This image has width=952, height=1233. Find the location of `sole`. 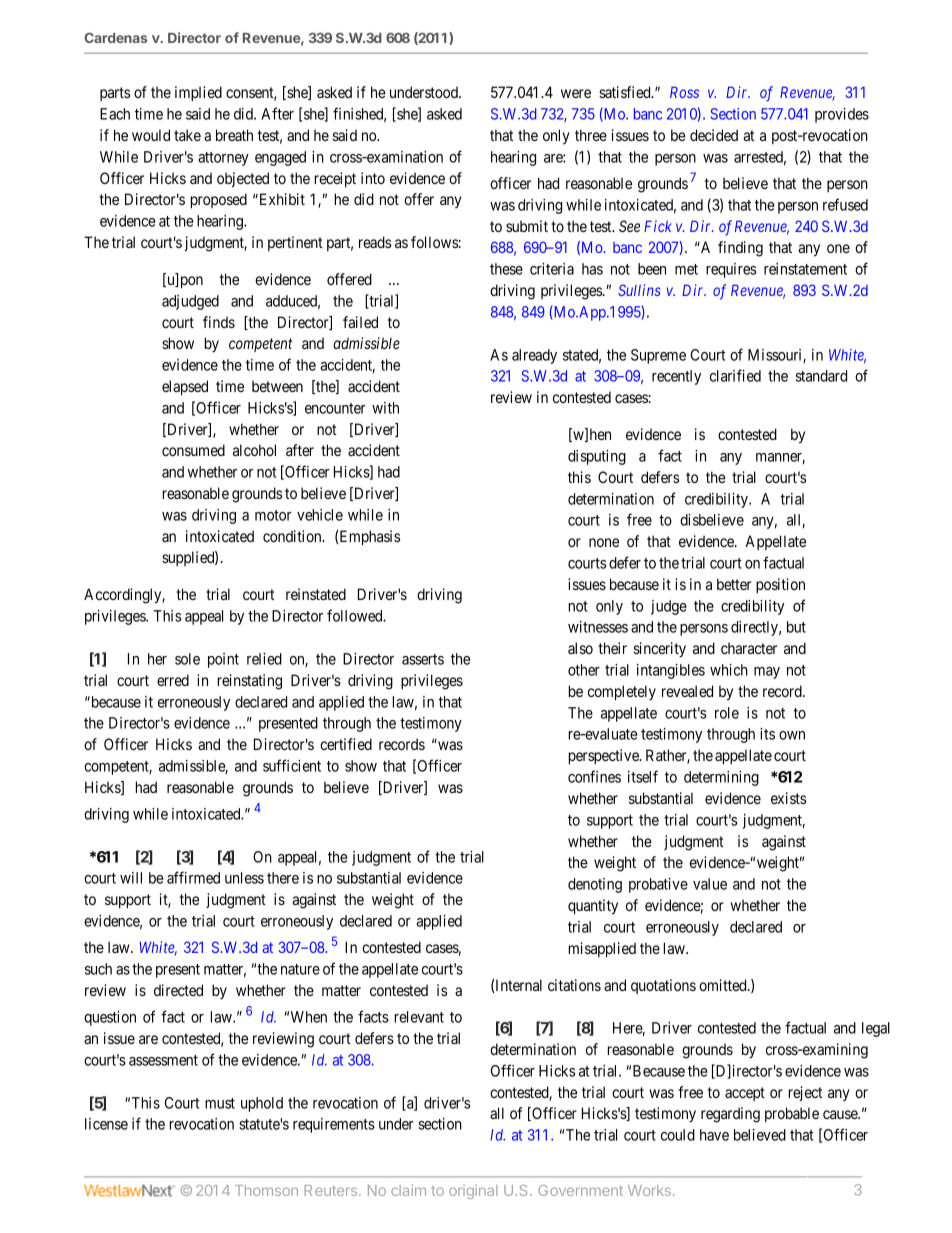

sole is located at coordinates (187, 659).
